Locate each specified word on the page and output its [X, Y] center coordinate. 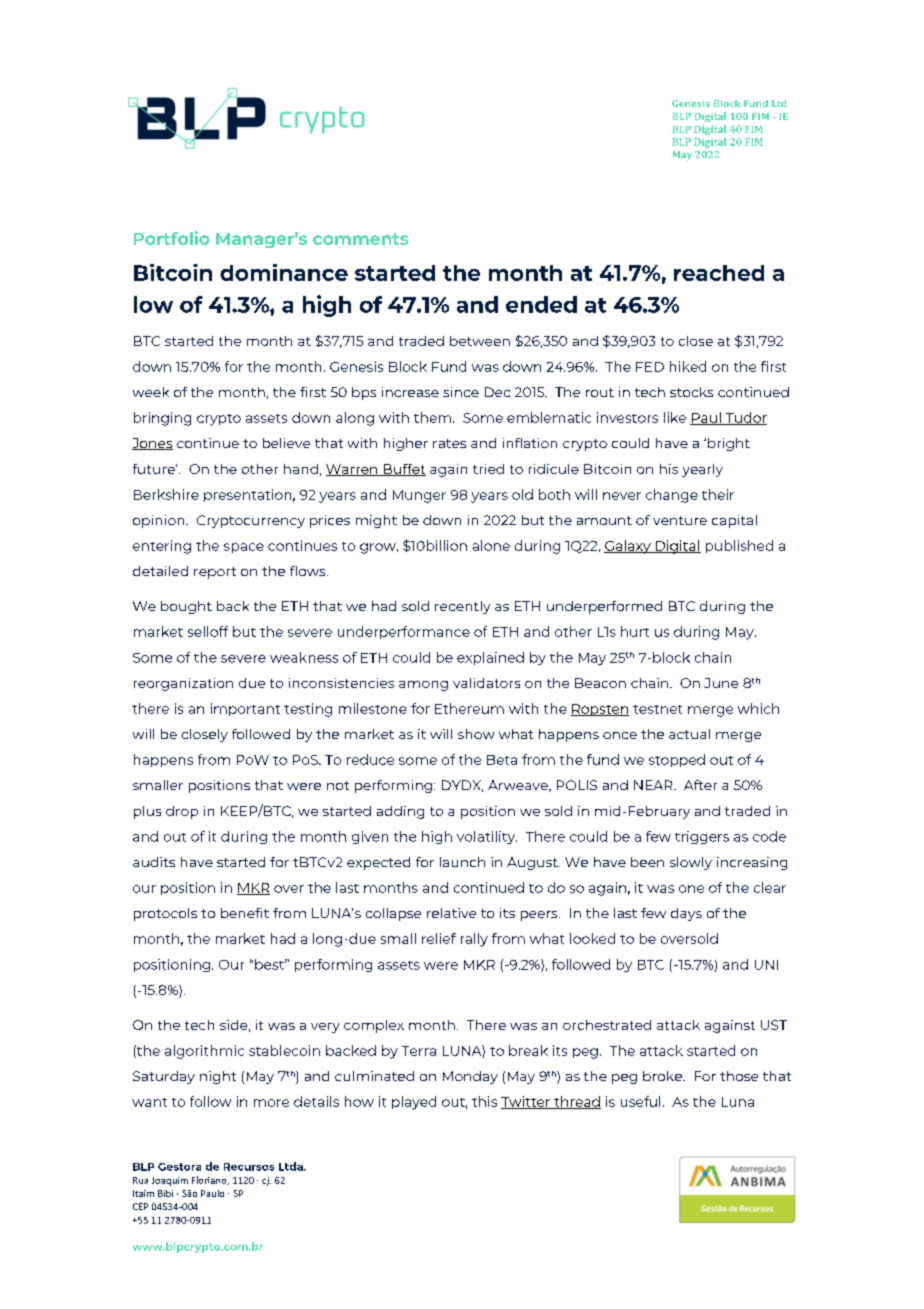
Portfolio [171, 238]
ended [541, 304]
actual [689, 734]
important [245, 709]
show [476, 734]
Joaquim [170, 1181]
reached [719, 273]
